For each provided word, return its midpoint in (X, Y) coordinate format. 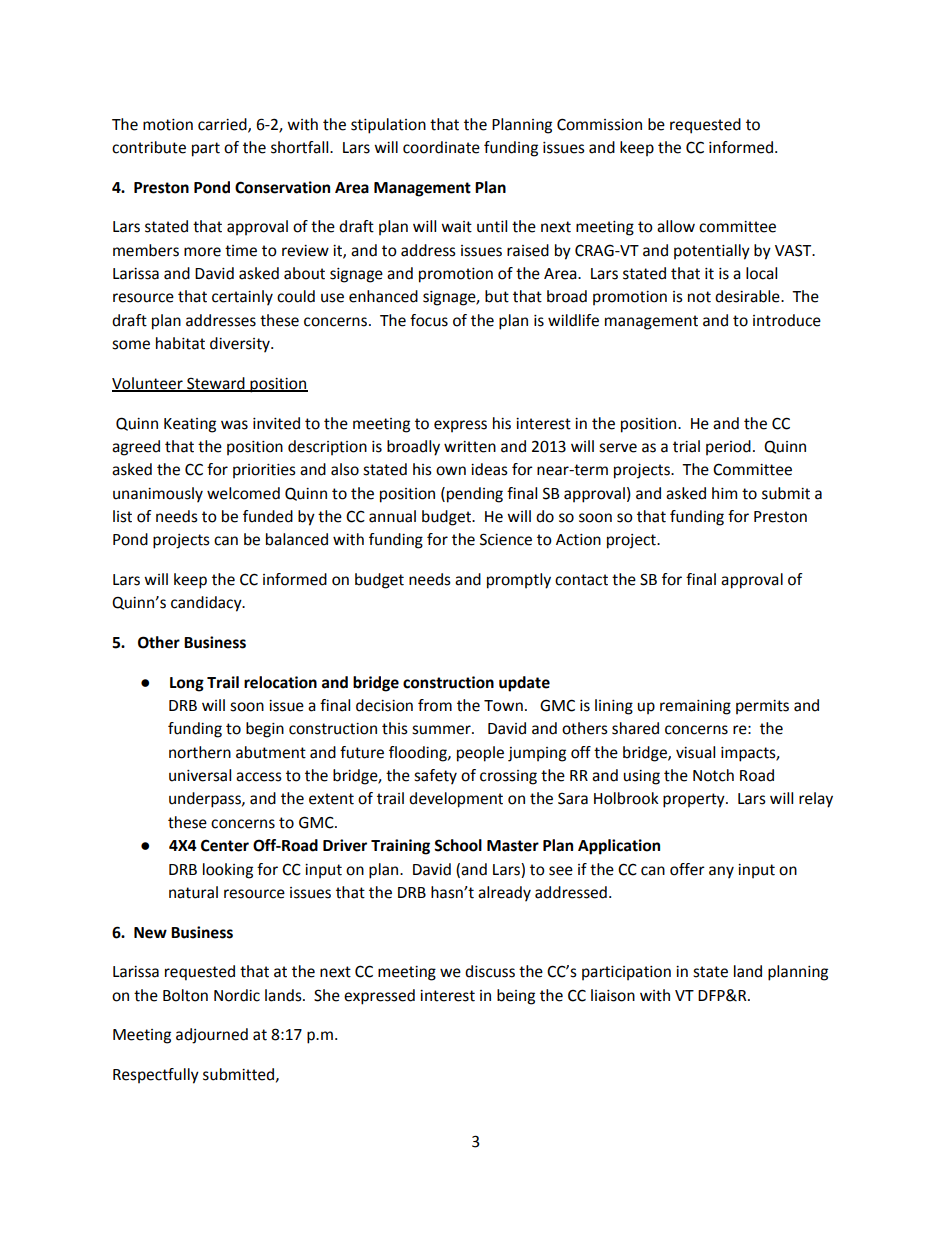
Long (187, 684)
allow (676, 226)
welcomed (243, 493)
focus (429, 320)
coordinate (441, 147)
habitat (180, 343)
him (724, 493)
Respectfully (156, 1076)
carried (223, 125)
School (458, 845)
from (435, 705)
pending (475, 495)
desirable (748, 296)
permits (762, 707)
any (721, 872)
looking (228, 871)
